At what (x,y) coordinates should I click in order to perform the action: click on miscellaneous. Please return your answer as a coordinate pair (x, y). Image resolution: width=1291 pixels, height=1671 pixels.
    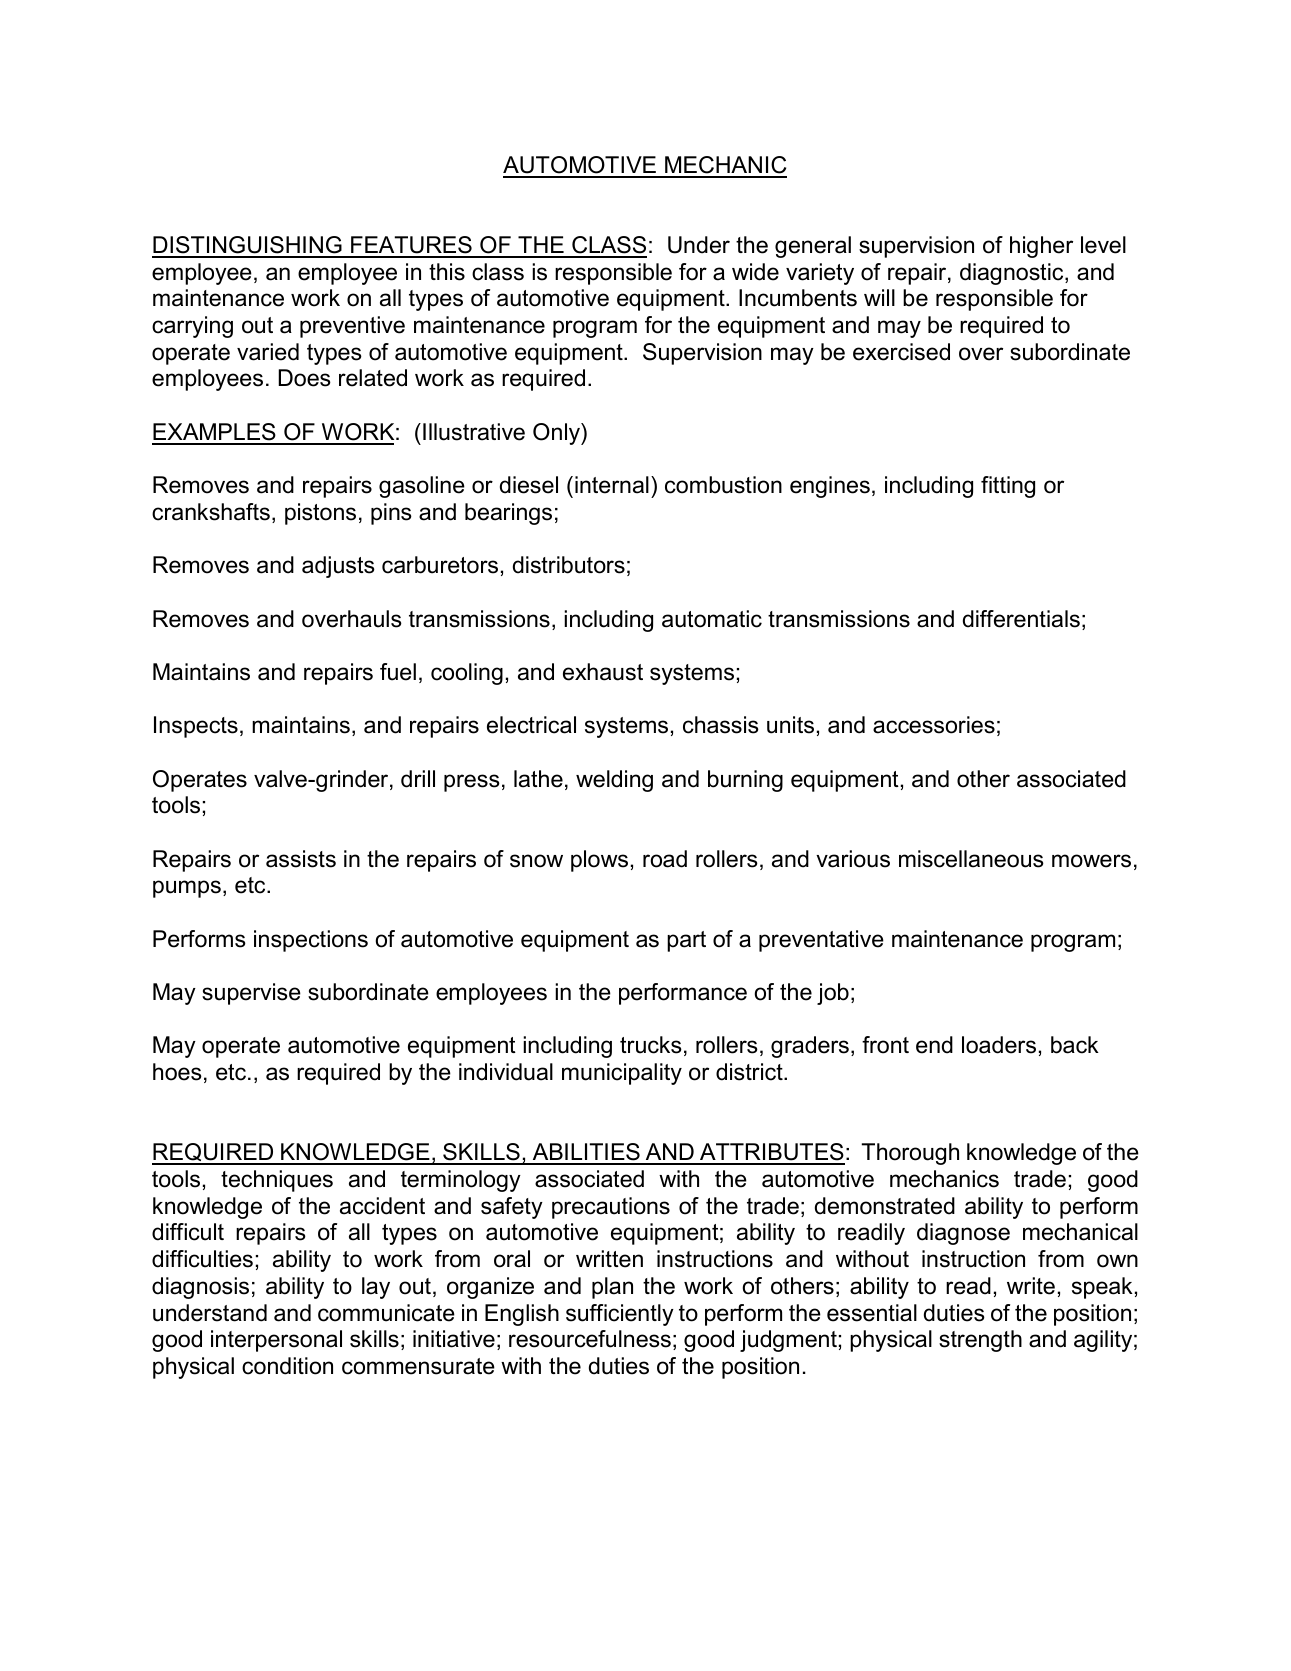
    Looking at the image, I should click on (971, 859).
